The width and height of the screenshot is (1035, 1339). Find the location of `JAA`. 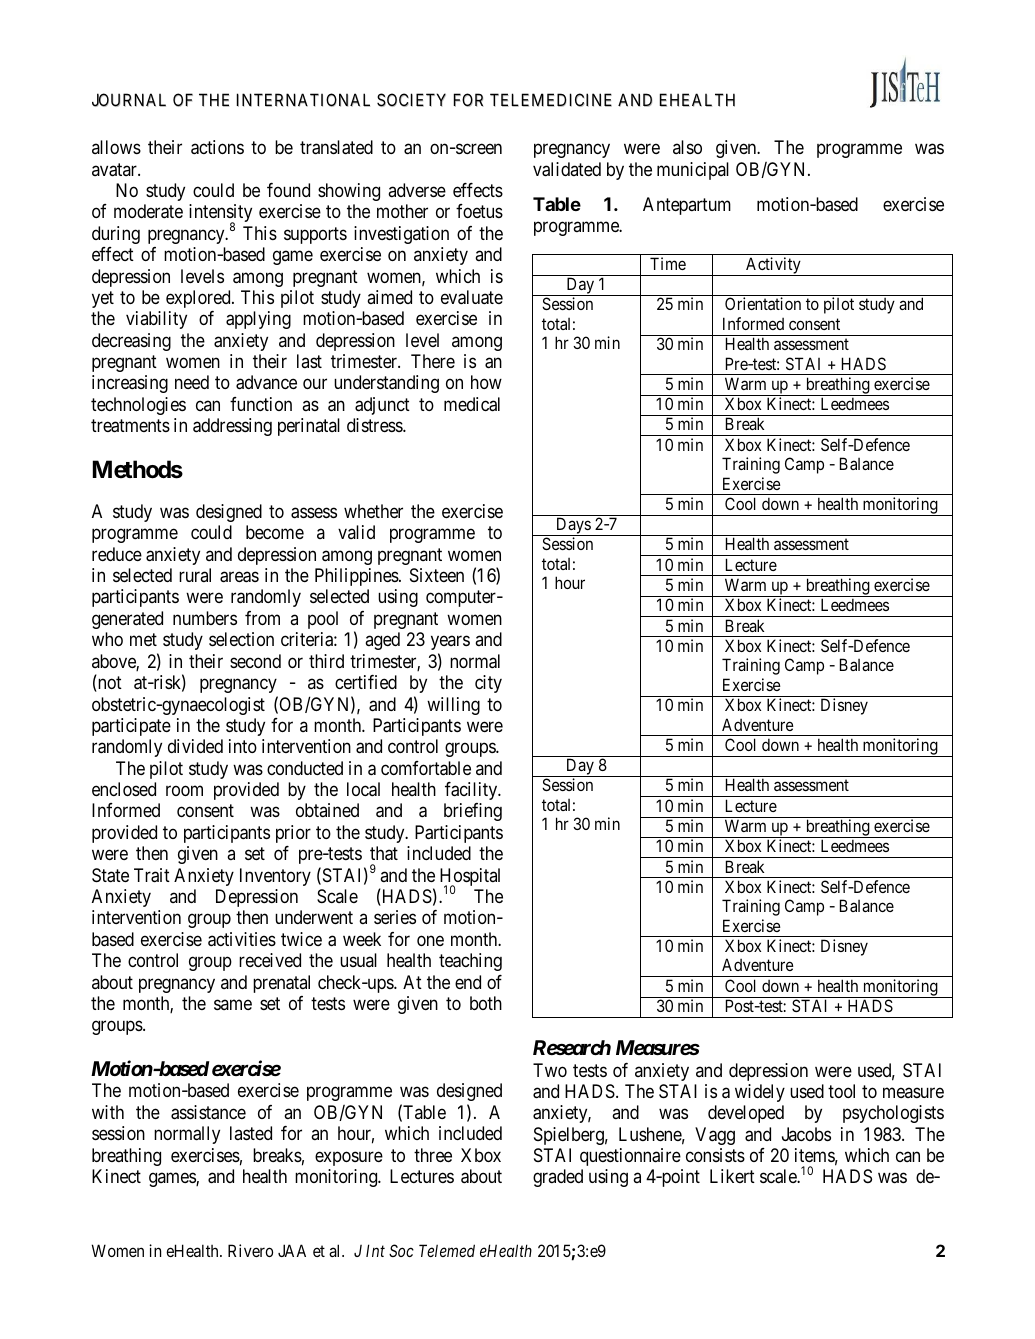

JAA is located at coordinates (292, 1250).
